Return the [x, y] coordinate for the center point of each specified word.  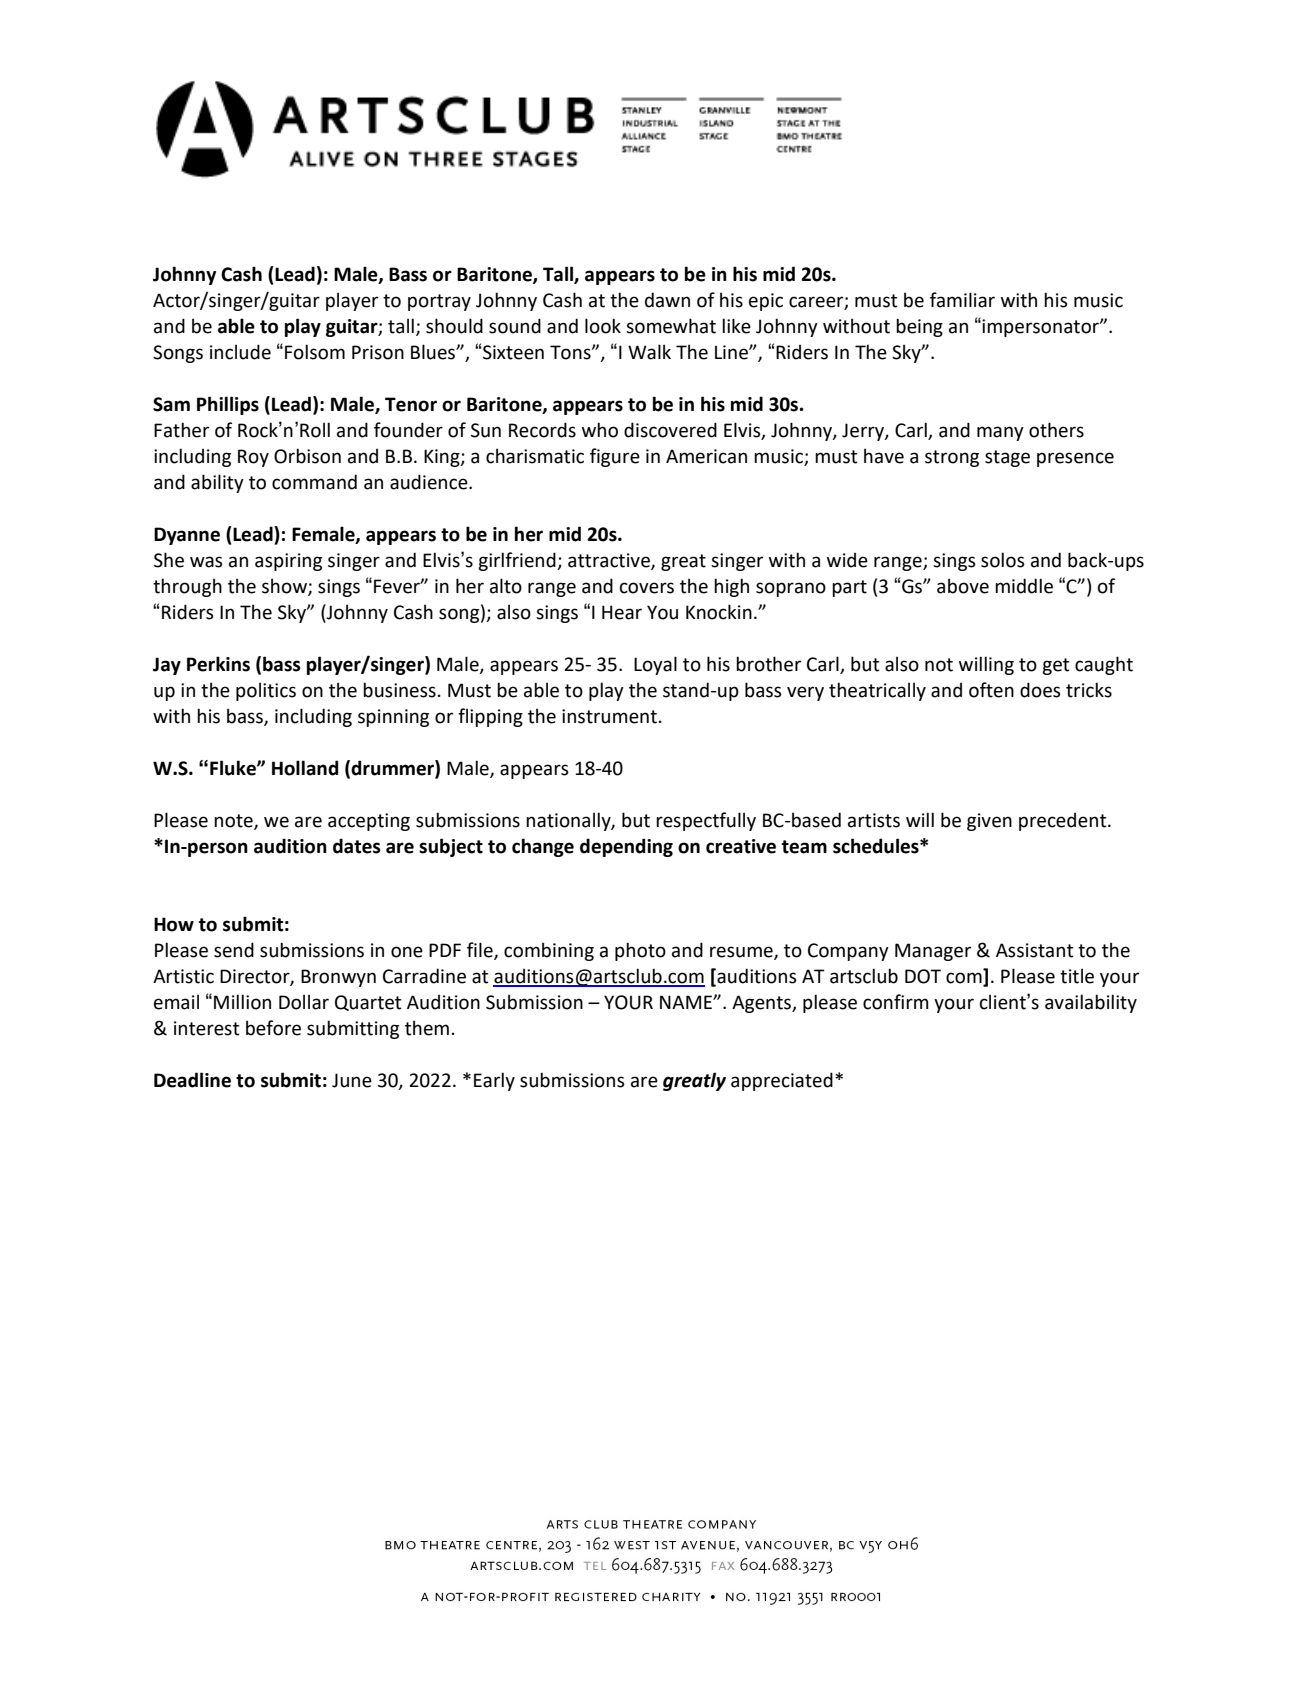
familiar [962, 300]
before [273, 1028]
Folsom [315, 352]
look [603, 326]
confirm [896, 1002]
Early [494, 1081]
